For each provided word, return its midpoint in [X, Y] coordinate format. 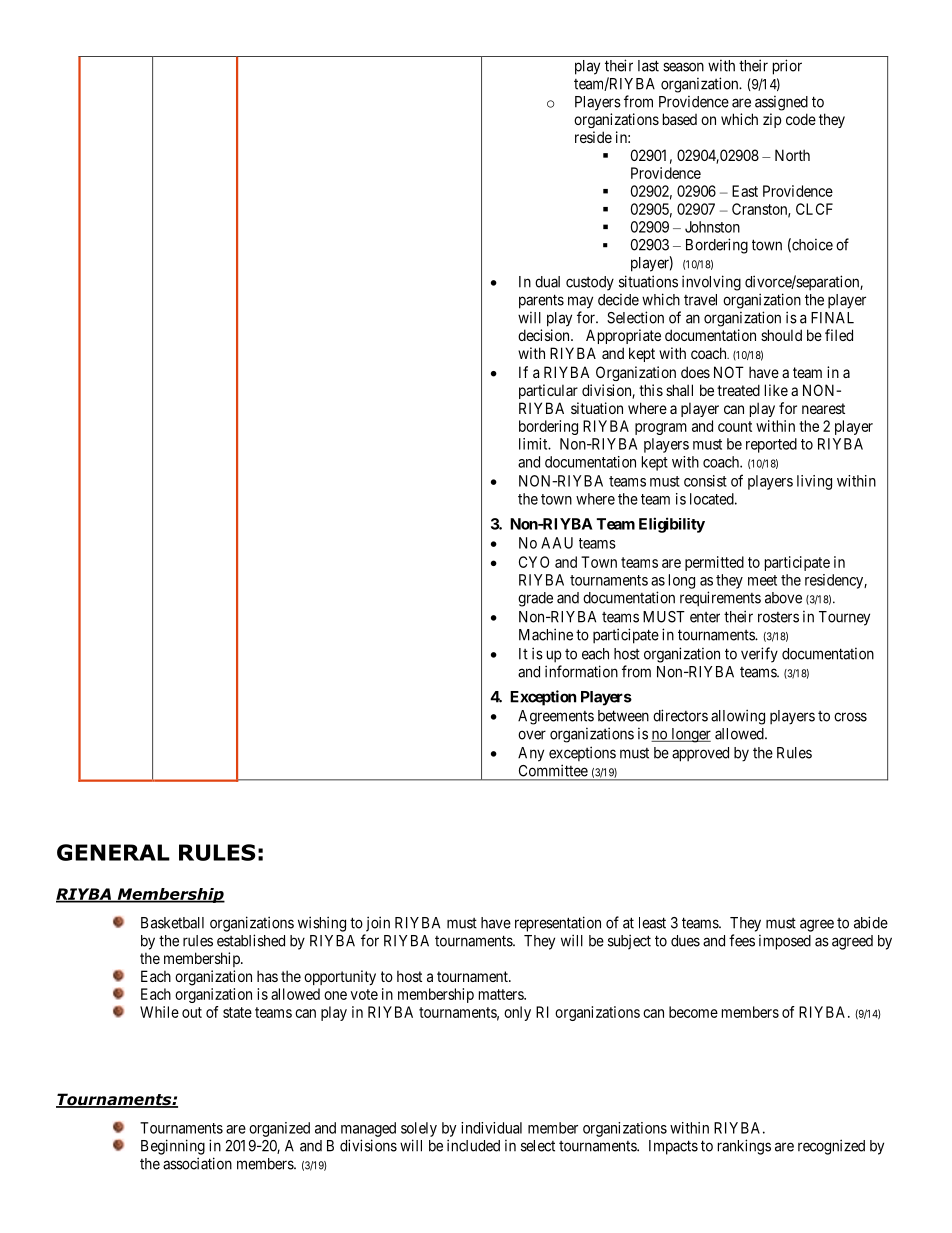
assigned [781, 103]
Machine [546, 634]
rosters [778, 617]
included [473, 1145]
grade [535, 599]
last [648, 66]
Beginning [173, 1147]
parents [541, 301]
